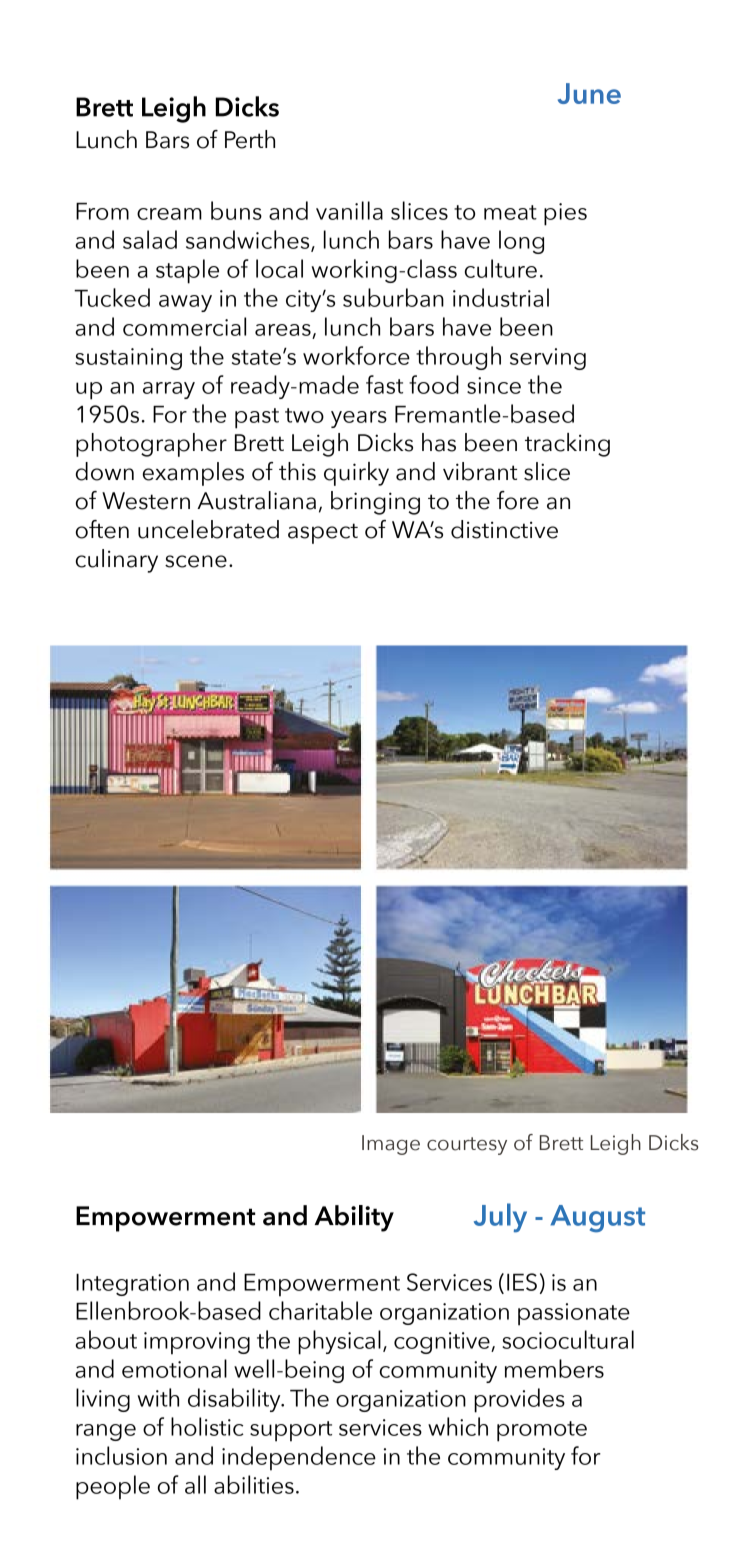 This screenshot has height=1568, width=739. What do you see at coordinates (169, 390) in the screenshot?
I see `array` at bounding box center [169, 390].
